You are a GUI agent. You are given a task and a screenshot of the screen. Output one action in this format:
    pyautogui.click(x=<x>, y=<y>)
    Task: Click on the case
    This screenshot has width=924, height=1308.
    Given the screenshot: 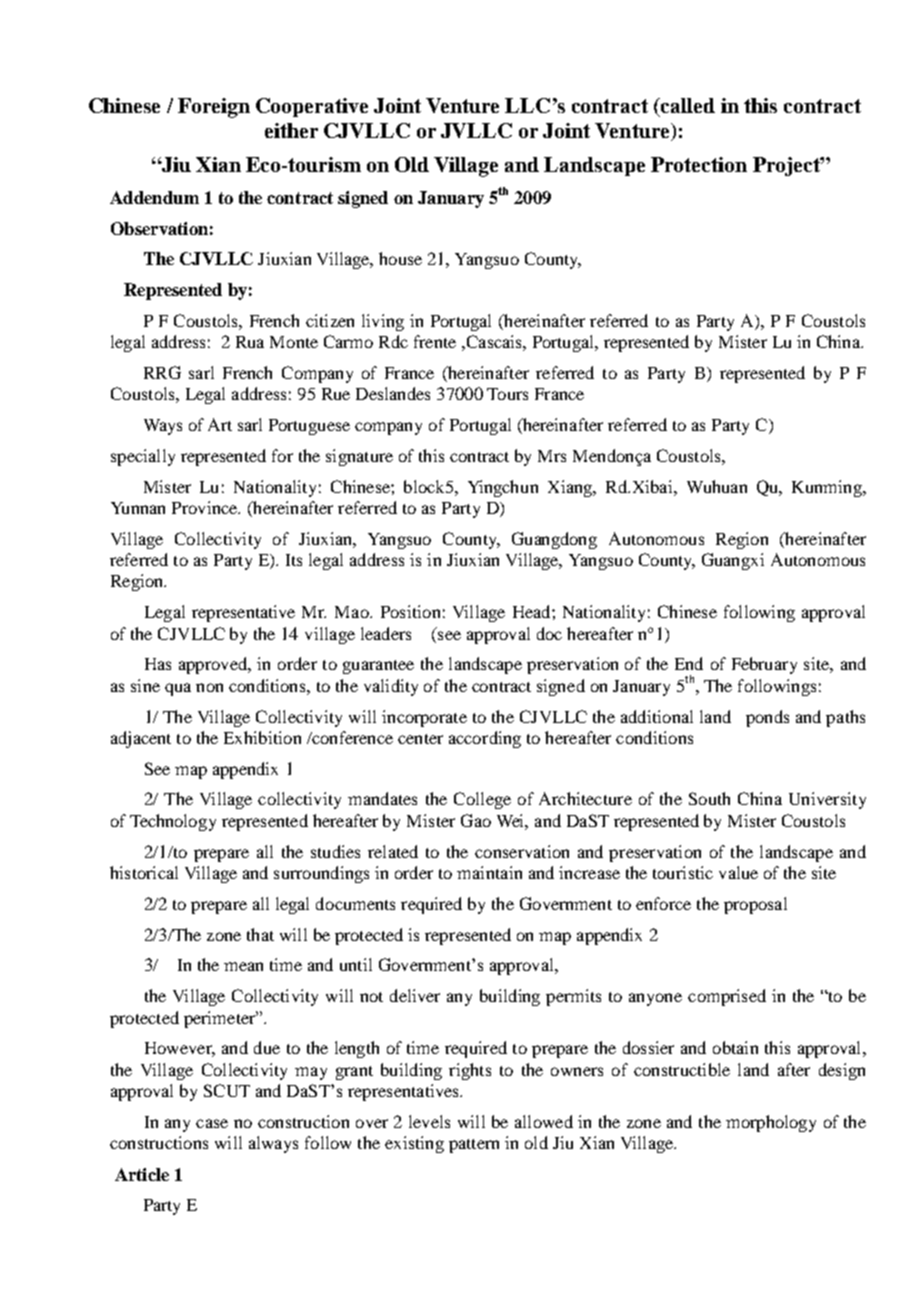 What is the action you would take?
    pyautogui.click(x=212, y=1123)
